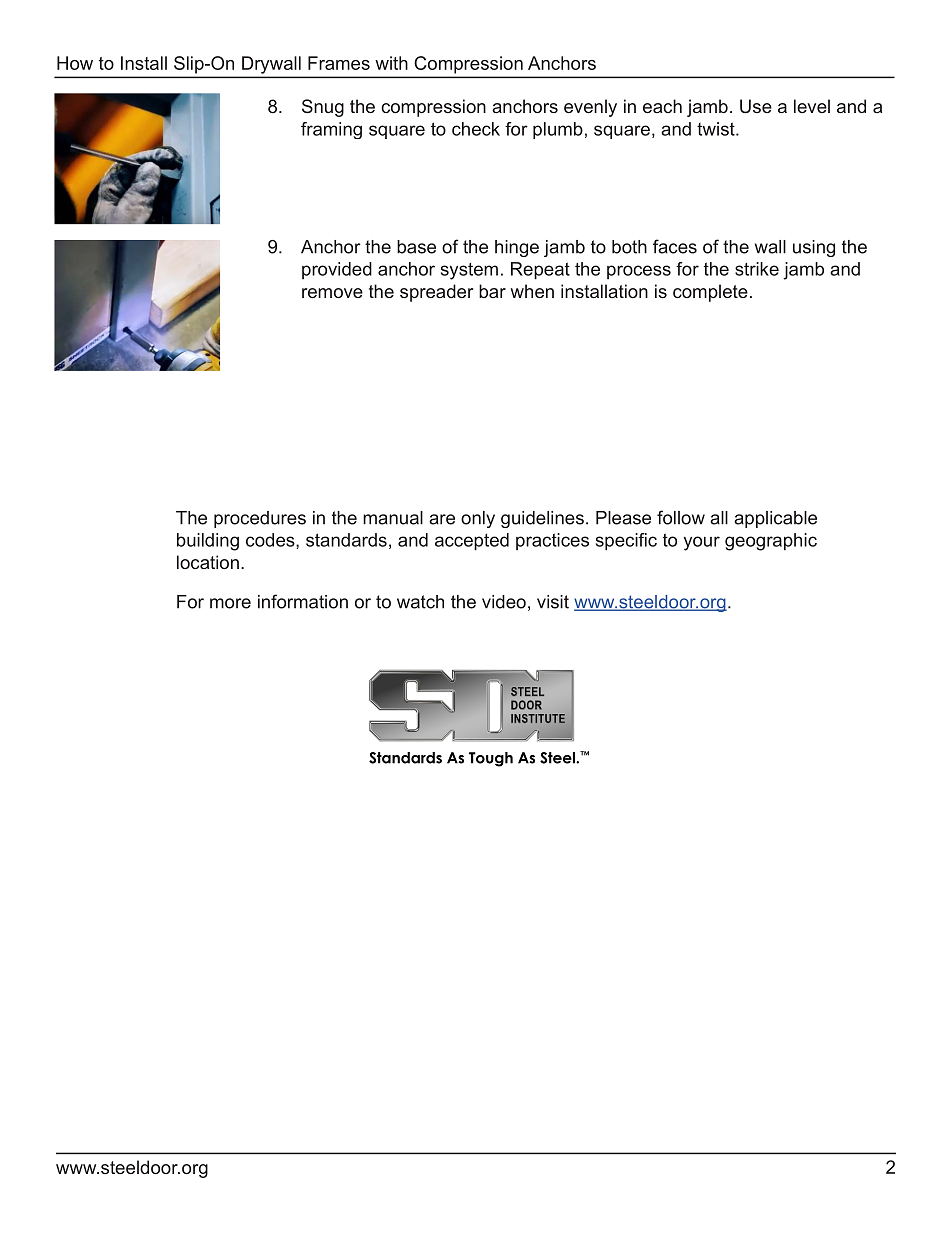  Describe the element at coordinates (681, 517) in the screenshot. I see `follow` at that location.
